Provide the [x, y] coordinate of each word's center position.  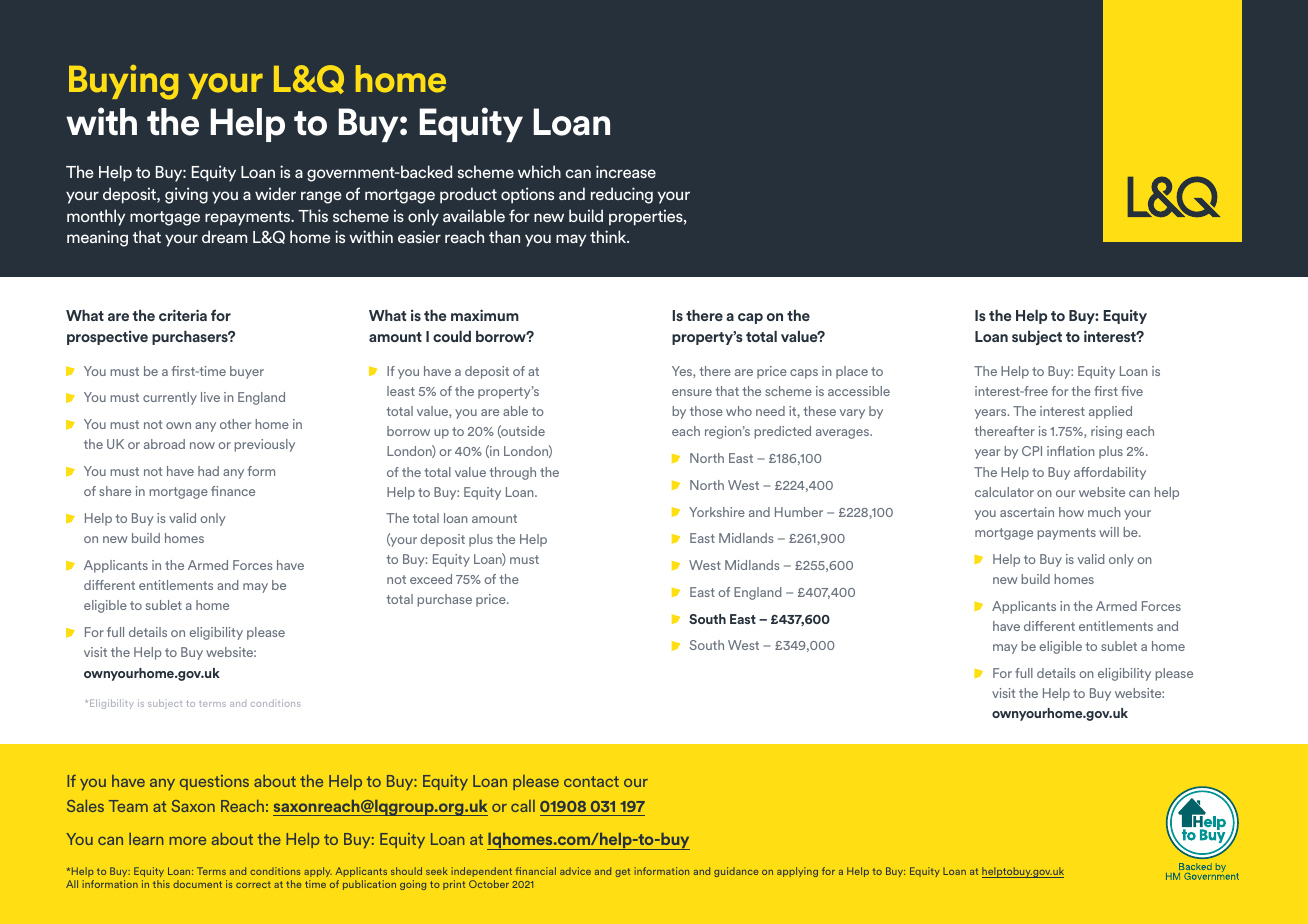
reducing [622, 195]
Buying [123, 82]
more [188, 840]
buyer [247, 372]
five [1132, 391]
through [513, 473]
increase [626, 171]
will [1109, 532]
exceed [431, 579]
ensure [692, 392]
